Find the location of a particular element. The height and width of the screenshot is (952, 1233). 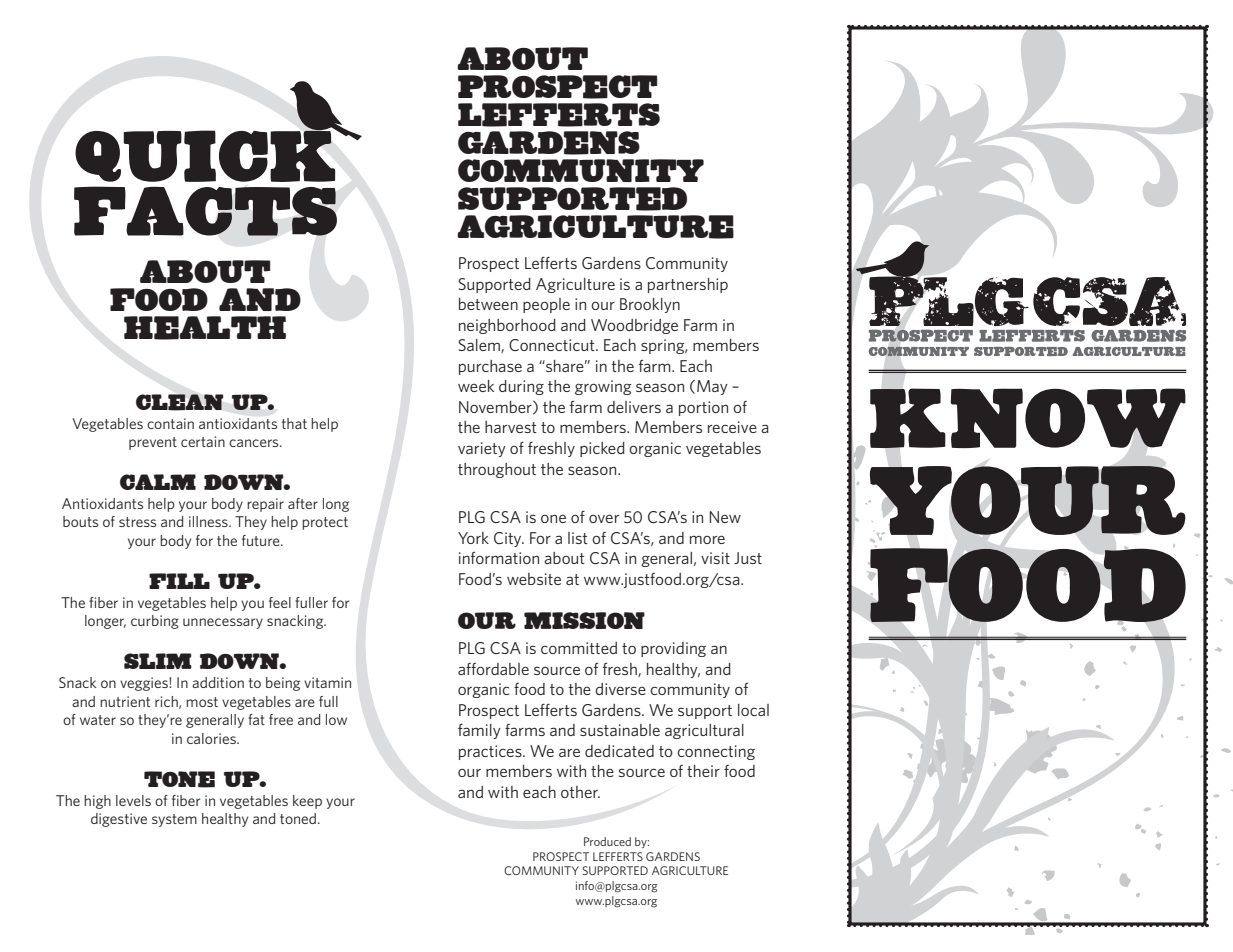

local is located at coordinates (753, 710).
